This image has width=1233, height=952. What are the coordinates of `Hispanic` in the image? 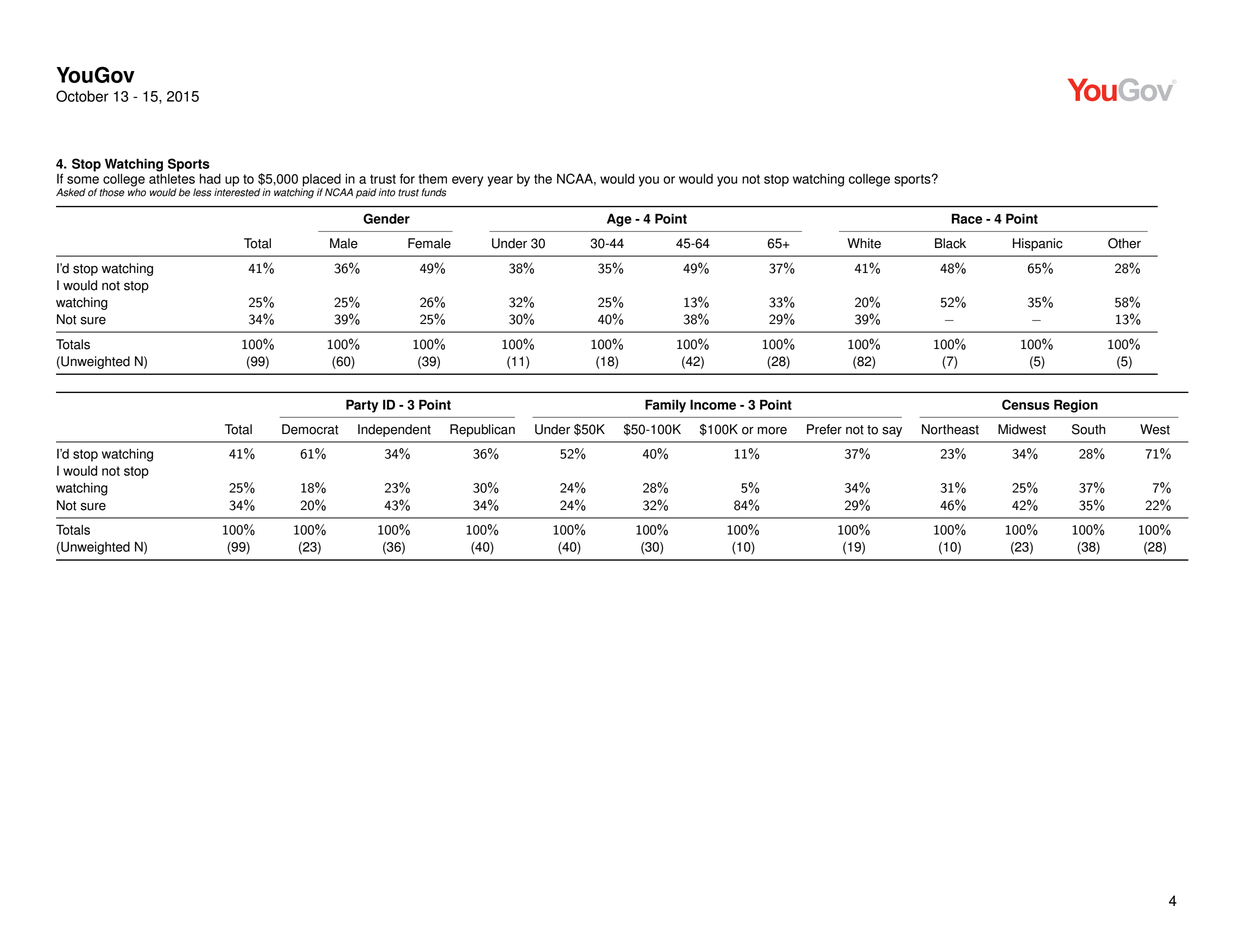 It's located at (1038, 244).
